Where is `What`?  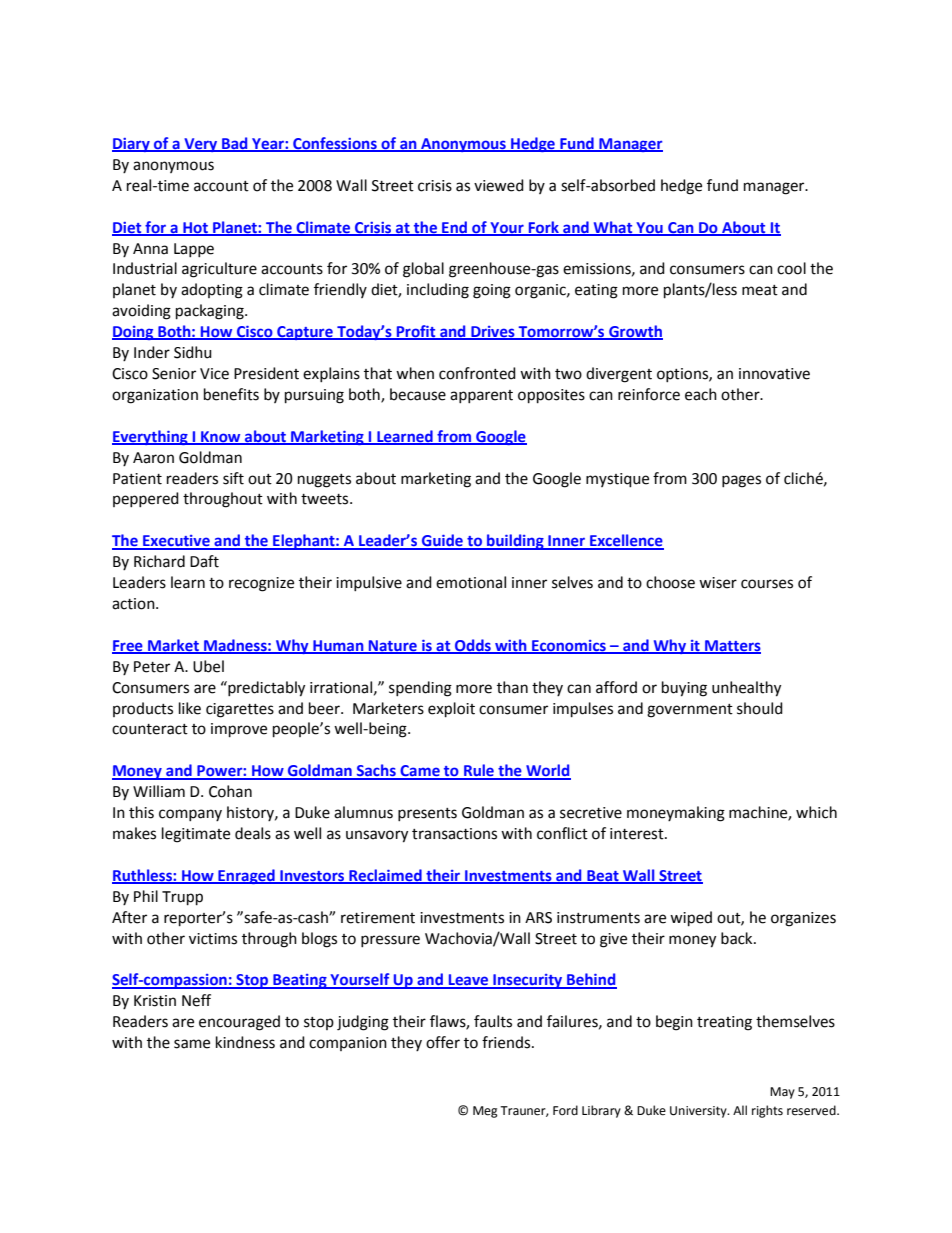
What is located at coordinates (613, 228).
